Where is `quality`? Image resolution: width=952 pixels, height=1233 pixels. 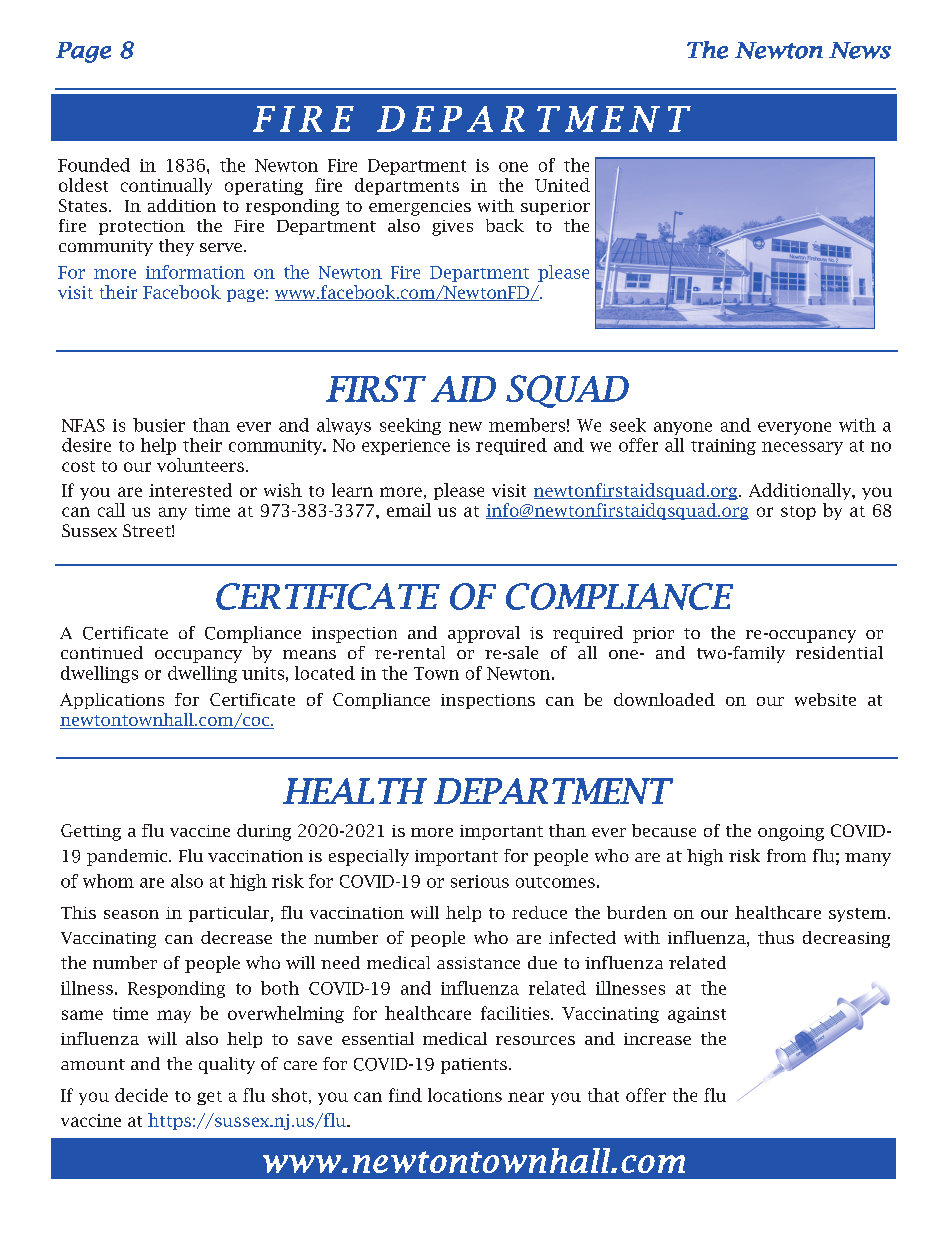
quality is located at coordinates (227, 1065).
